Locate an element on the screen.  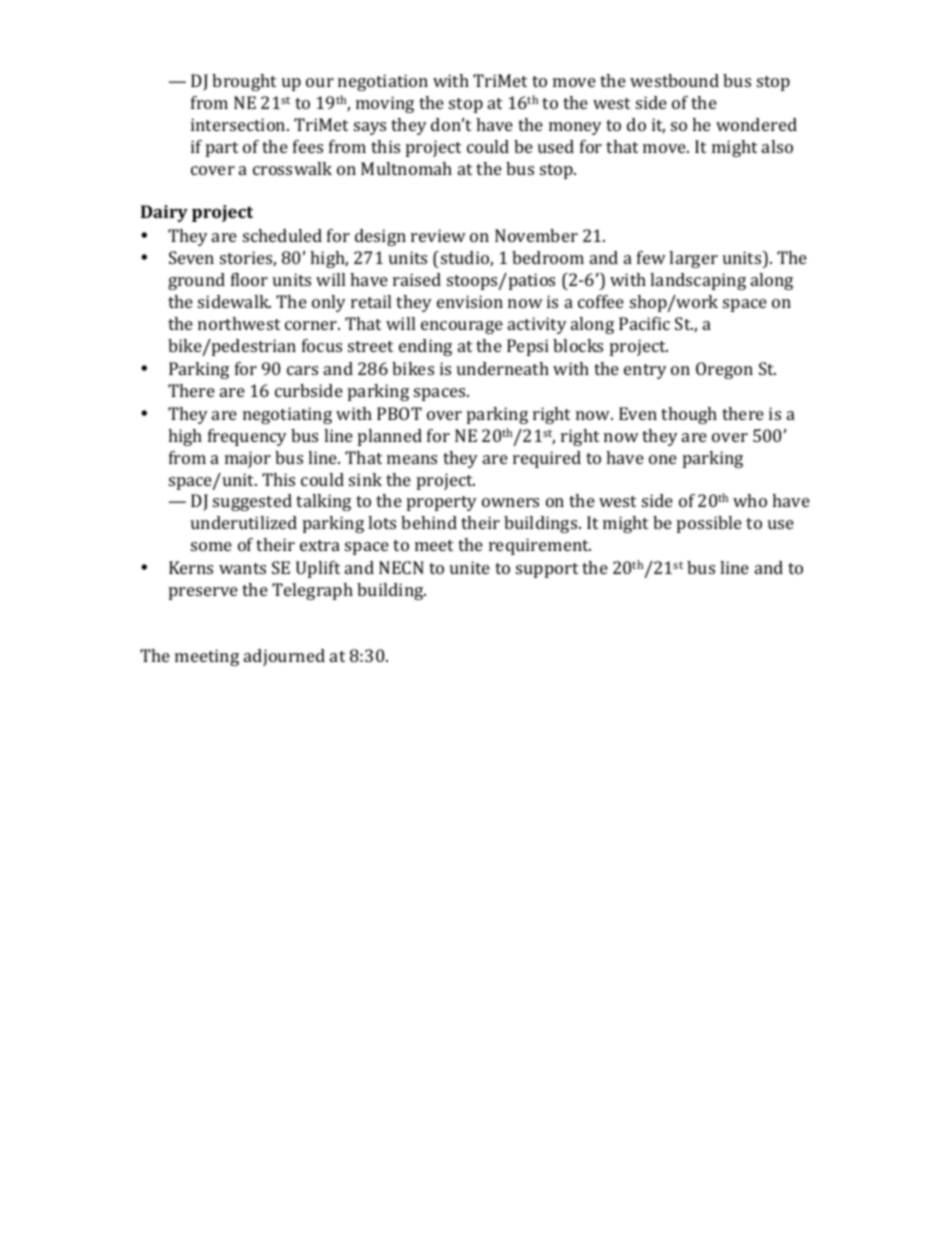
wondered is located at coordinates (756, 124).
